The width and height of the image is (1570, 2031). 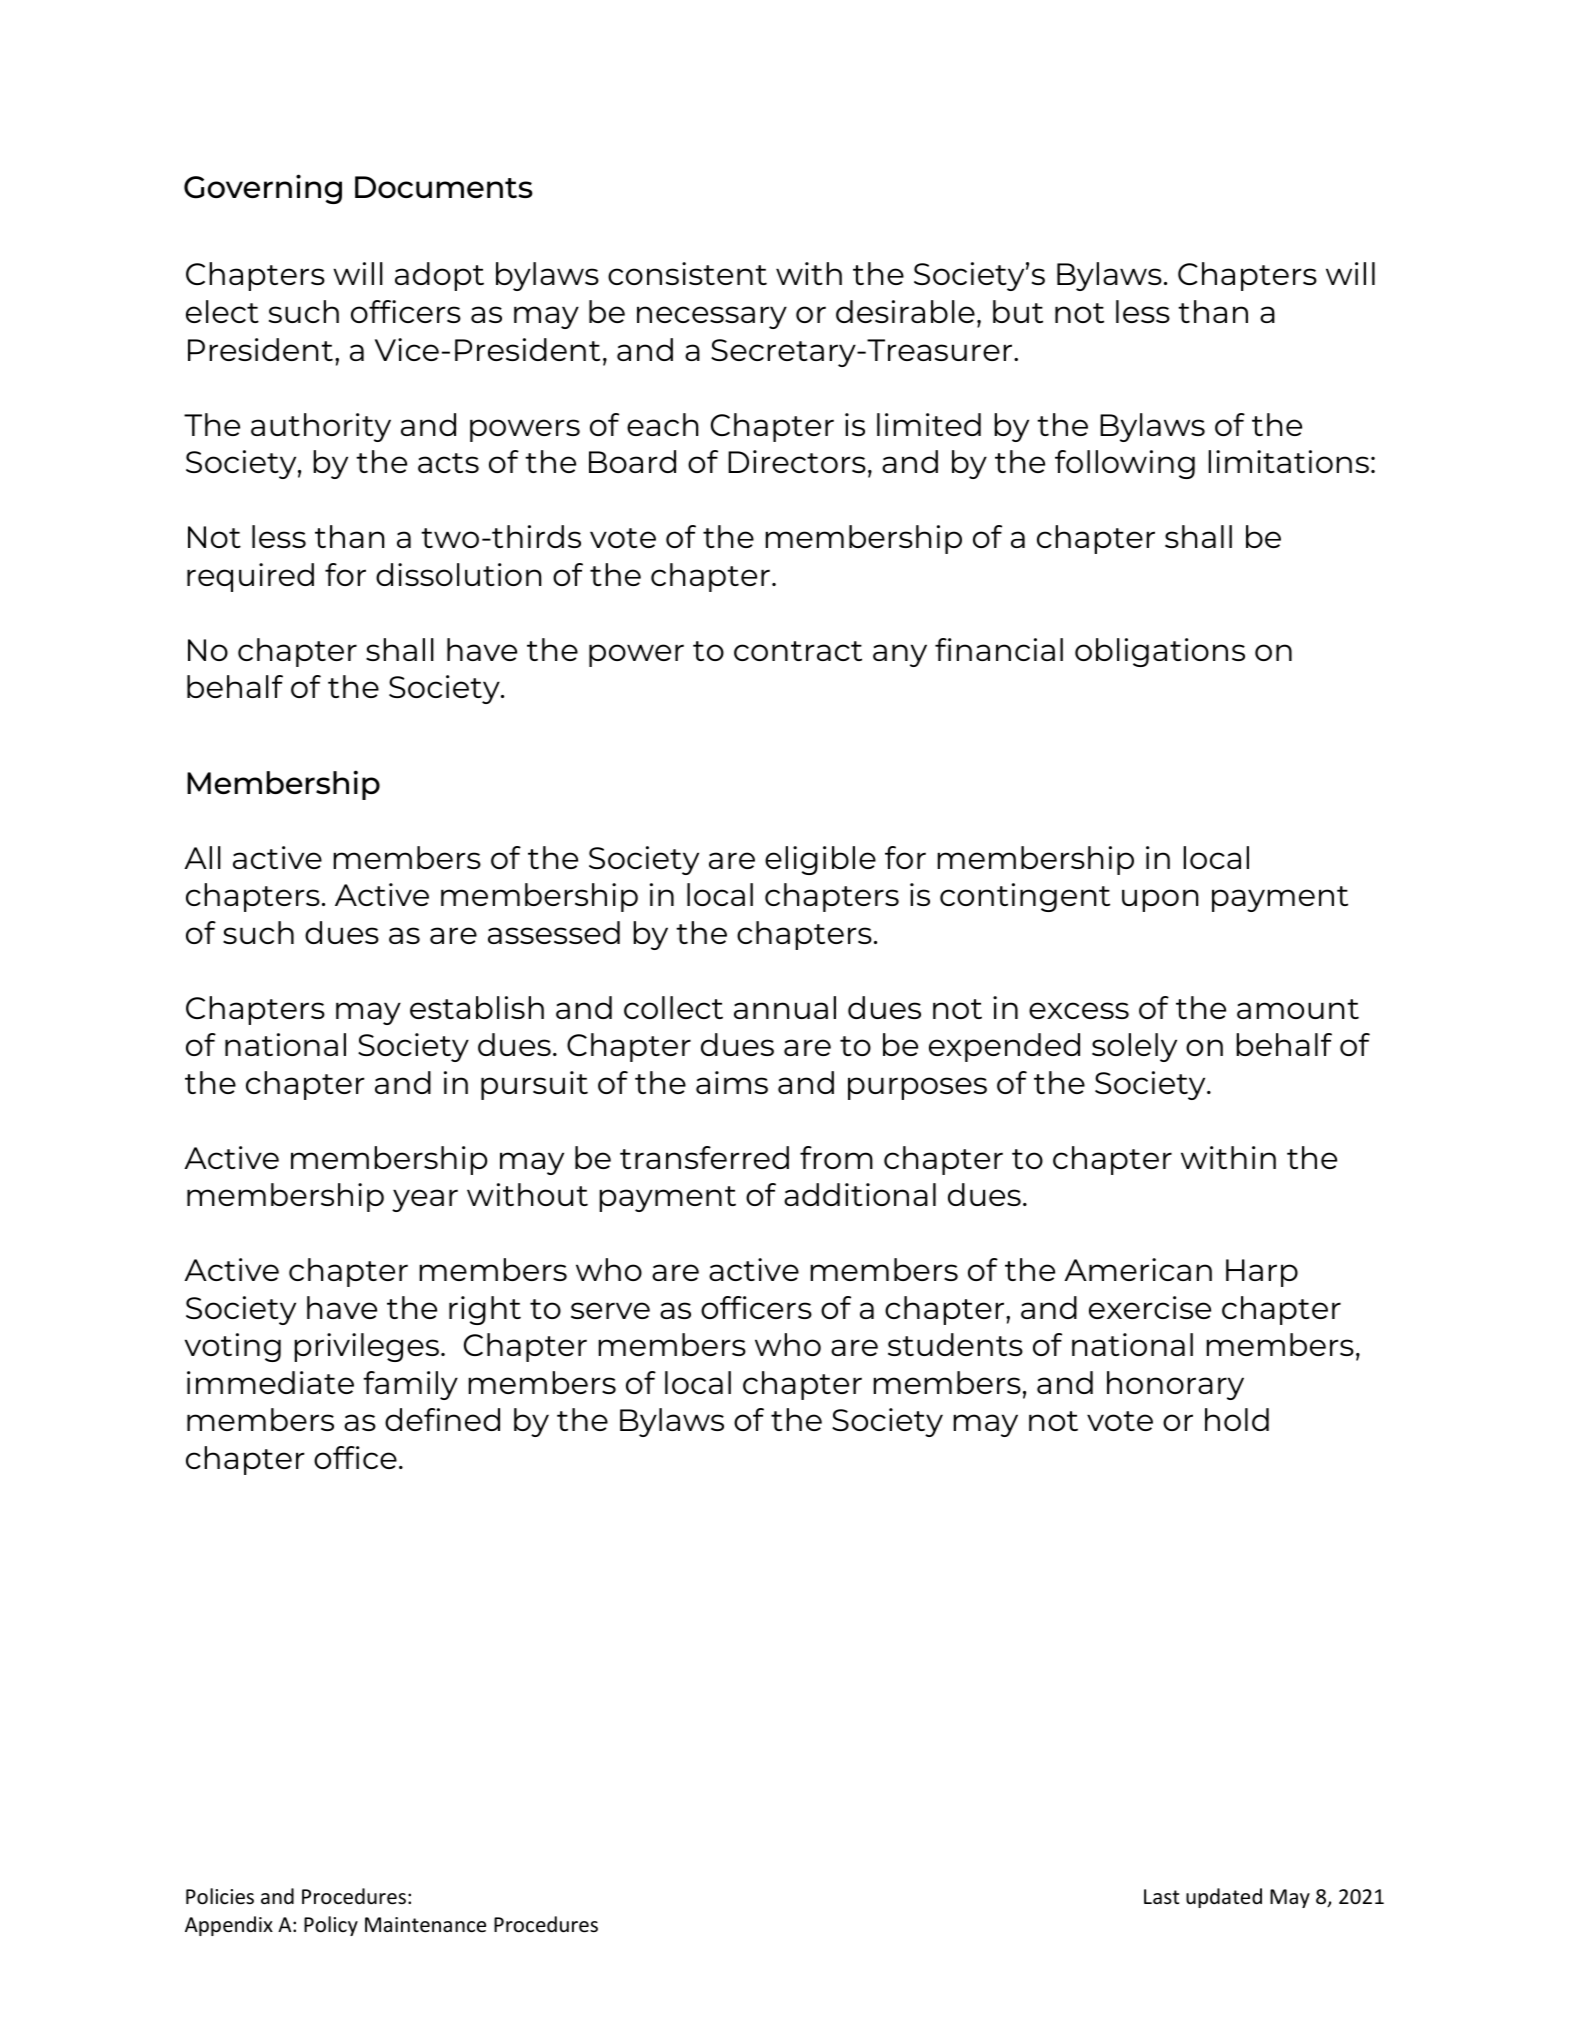 What do you see at coordinates (687, 273) in the image?
I see `consistent` at bounding box center [687, 273].
